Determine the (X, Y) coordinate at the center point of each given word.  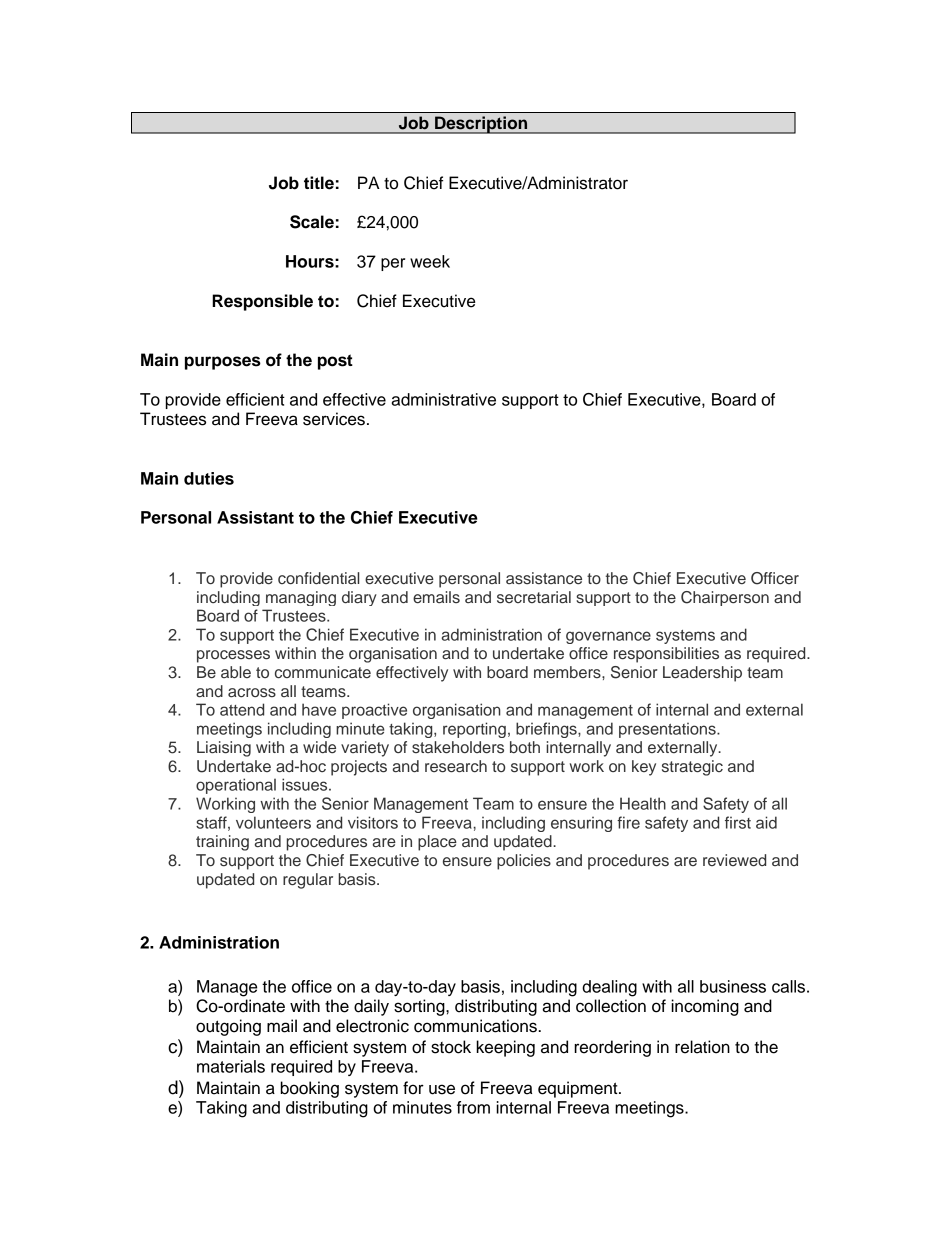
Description (481, 125)
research (456, 766)
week (430, 261)
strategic (692, 768)
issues (306, 784)
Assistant (255, 517)
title (319, 183)
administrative (443, 399)
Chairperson (725, 598)
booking (310, 1089)
